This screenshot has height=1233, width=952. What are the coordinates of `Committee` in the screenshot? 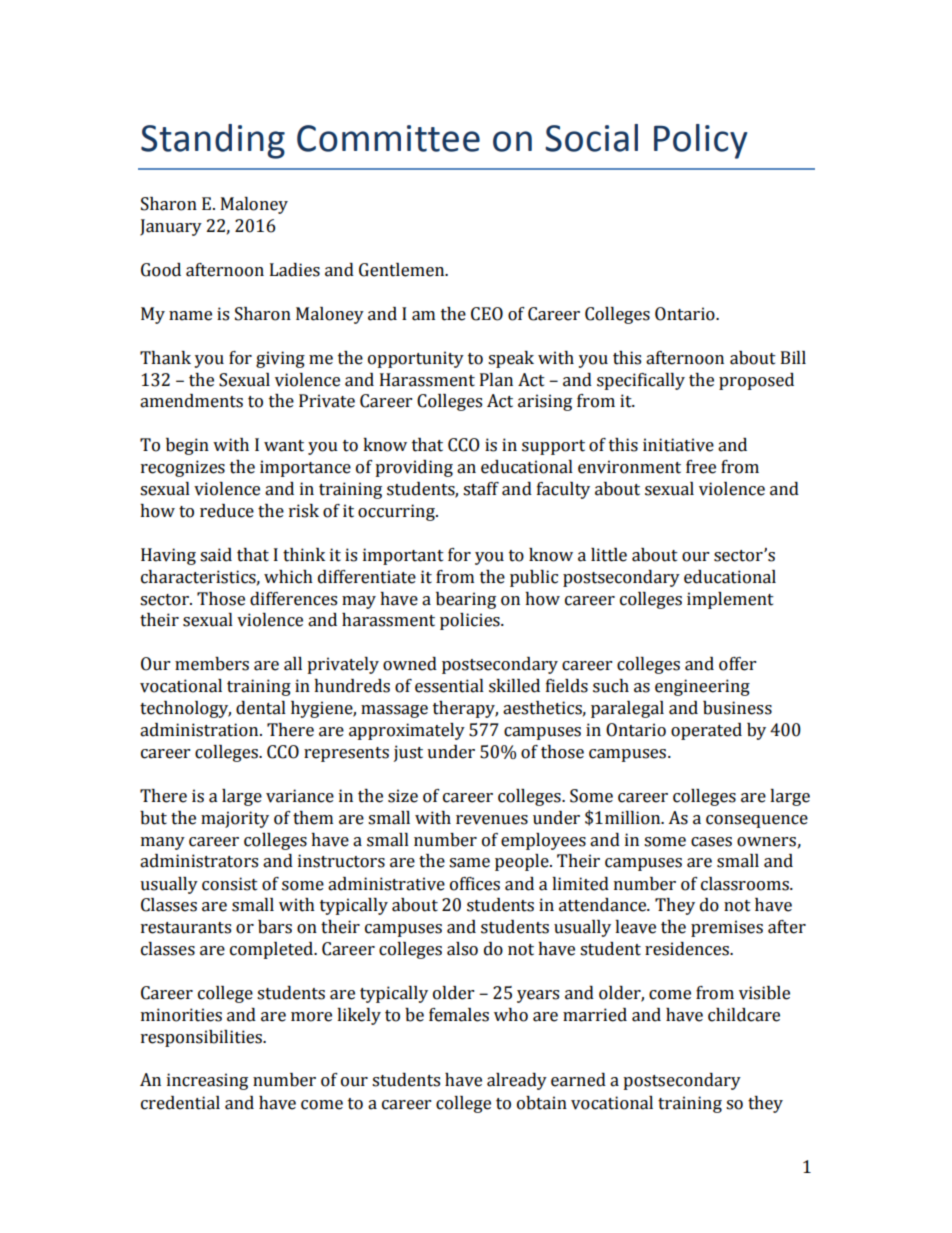 It's located at (388, 138).
